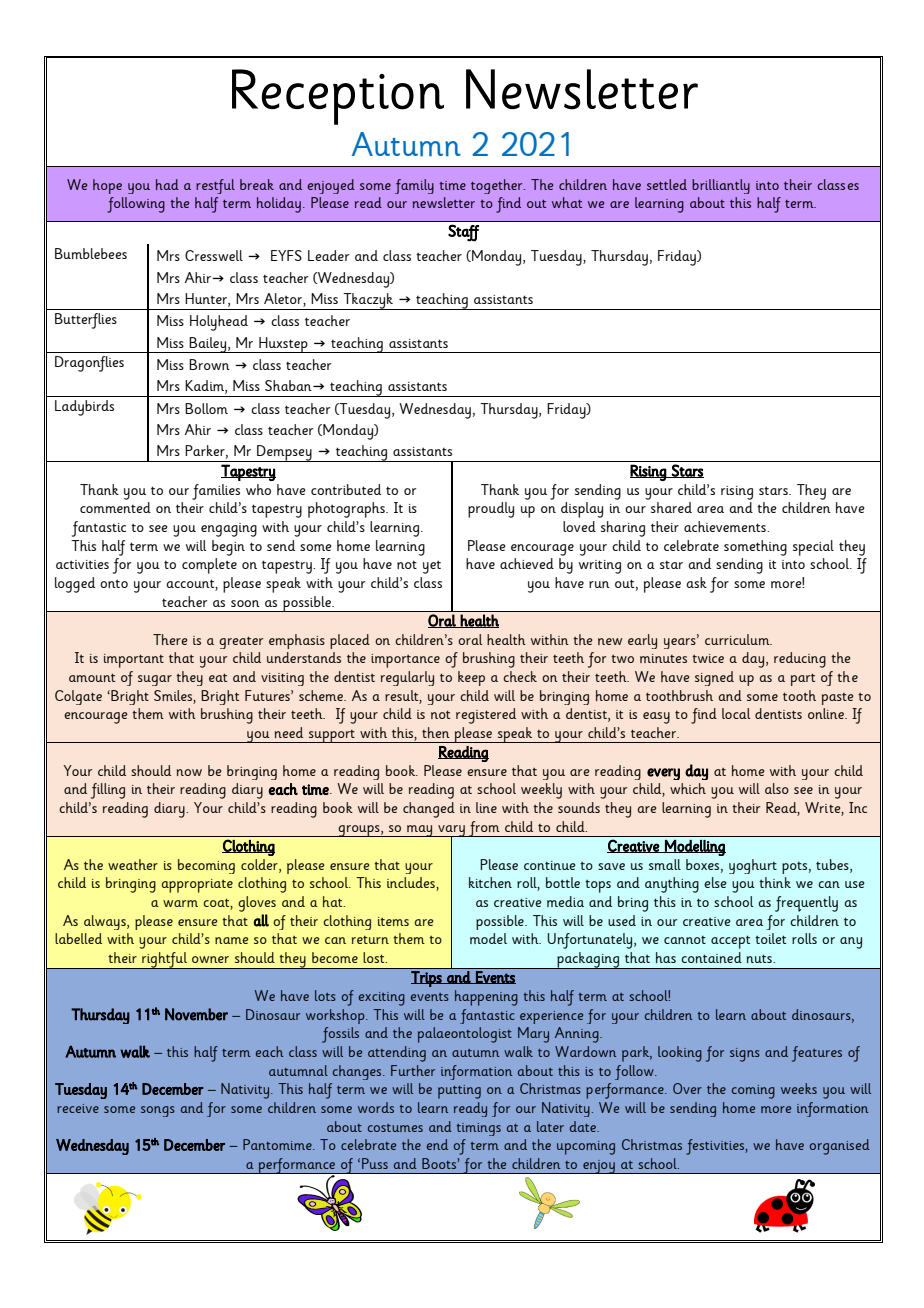  I want to click on had, so click(167, 184).
